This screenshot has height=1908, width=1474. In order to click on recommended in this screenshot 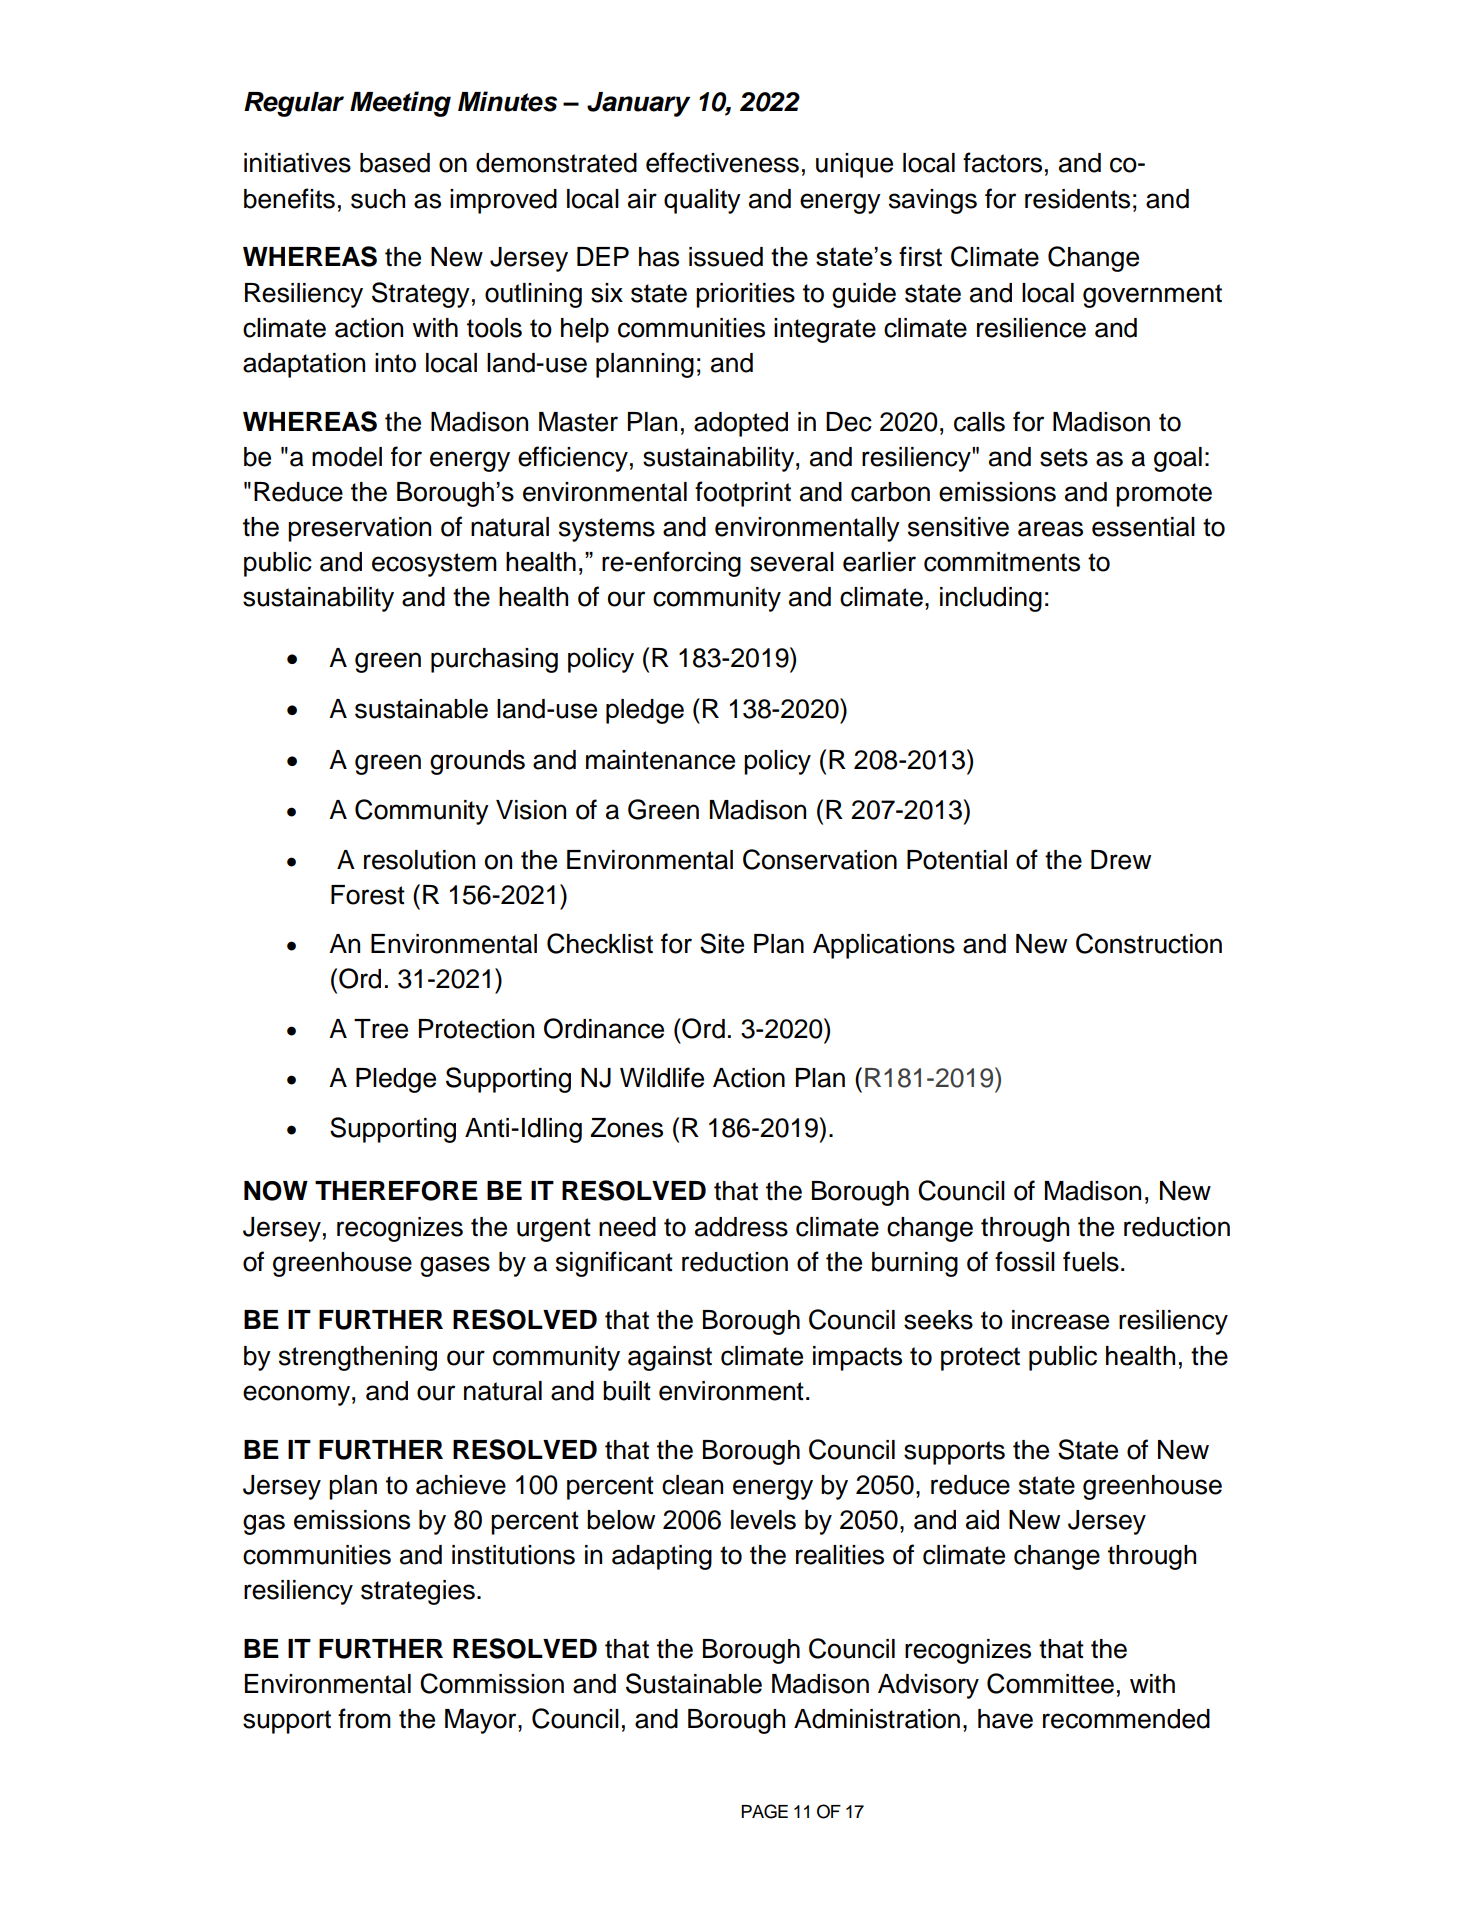, I will do `click(1126, 1719)`.
